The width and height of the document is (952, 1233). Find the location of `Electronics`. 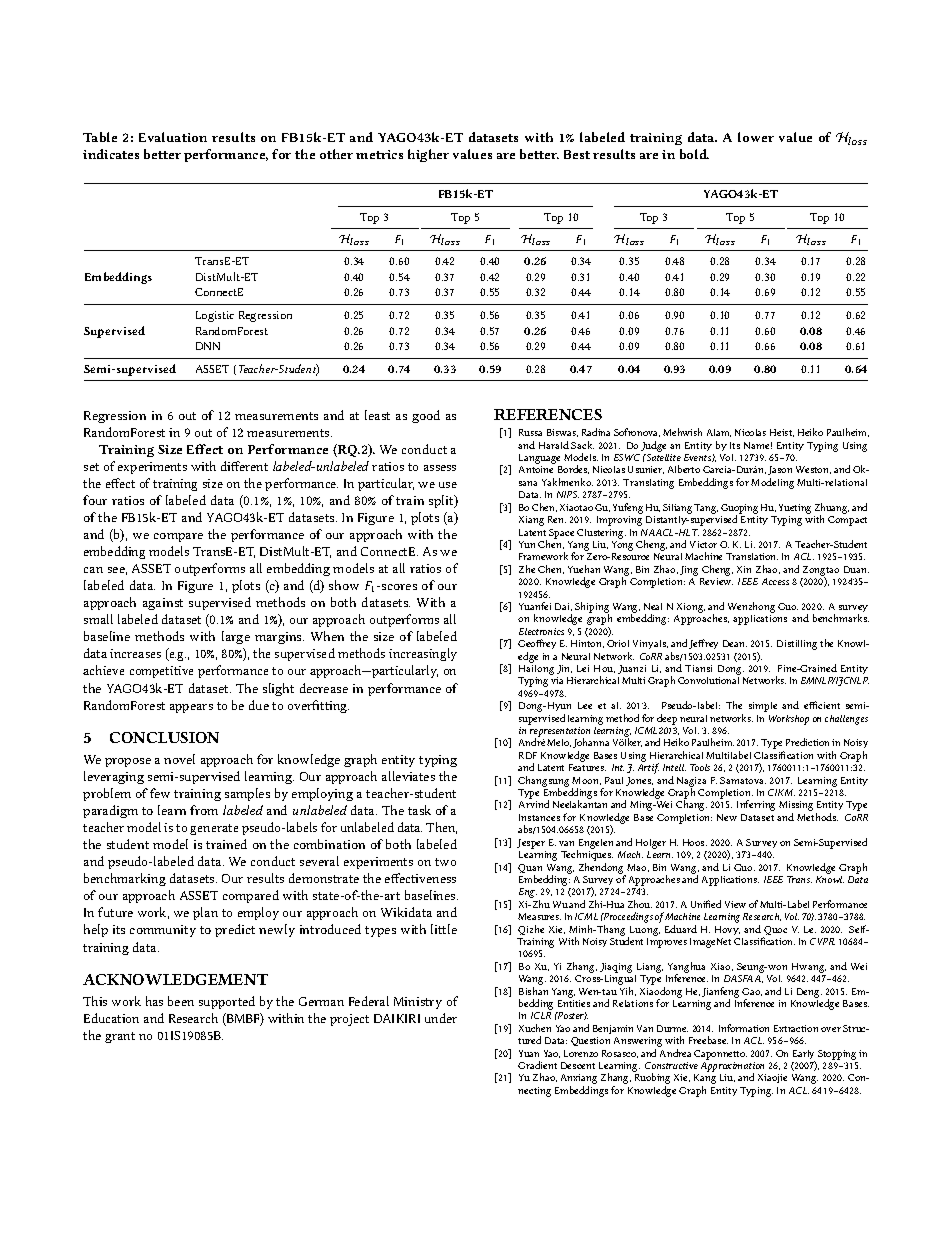

Electronics is located at coordinates (541, 631).
